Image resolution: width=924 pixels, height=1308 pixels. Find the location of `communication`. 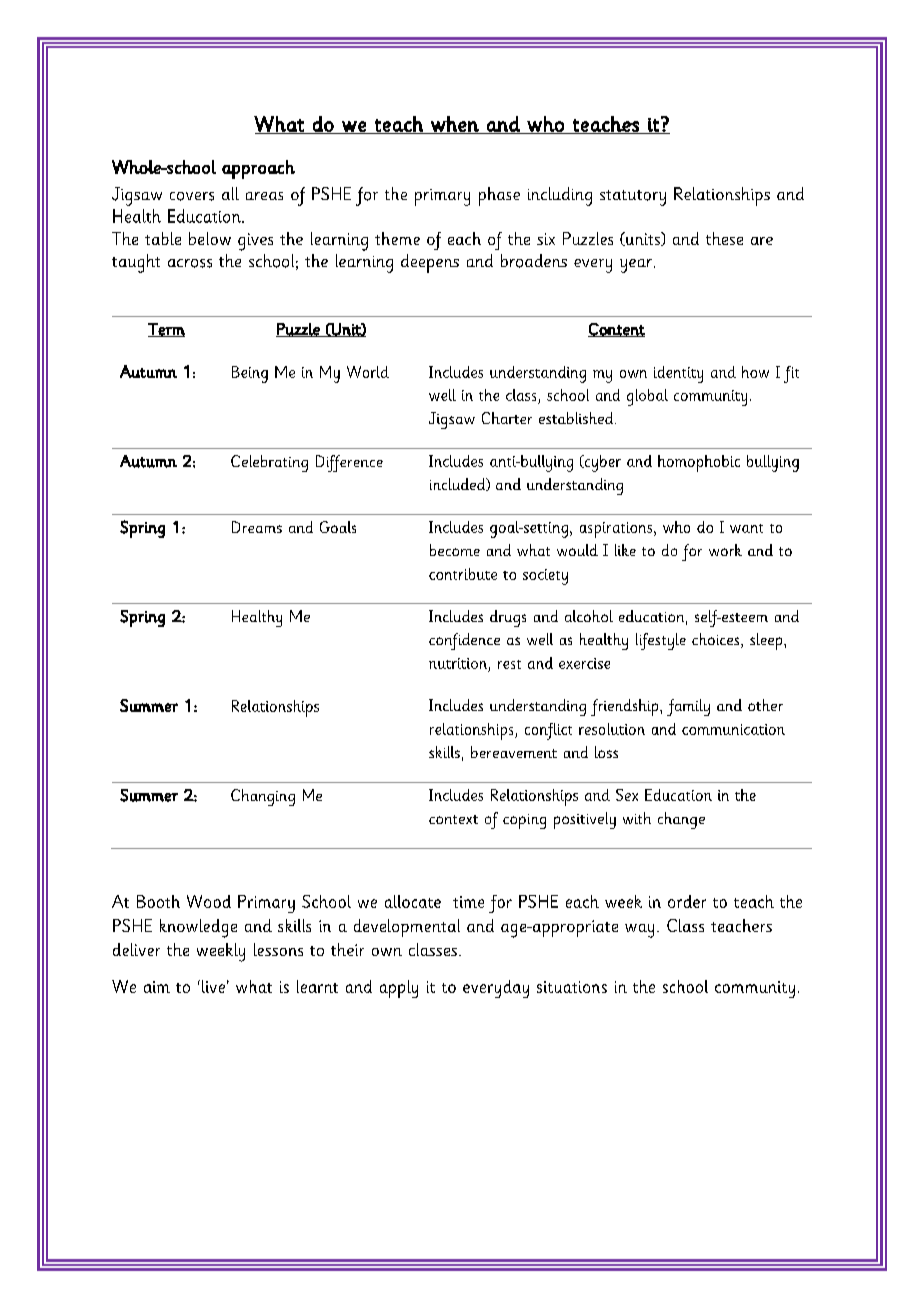

communication is located at coordinates (733, 729).
